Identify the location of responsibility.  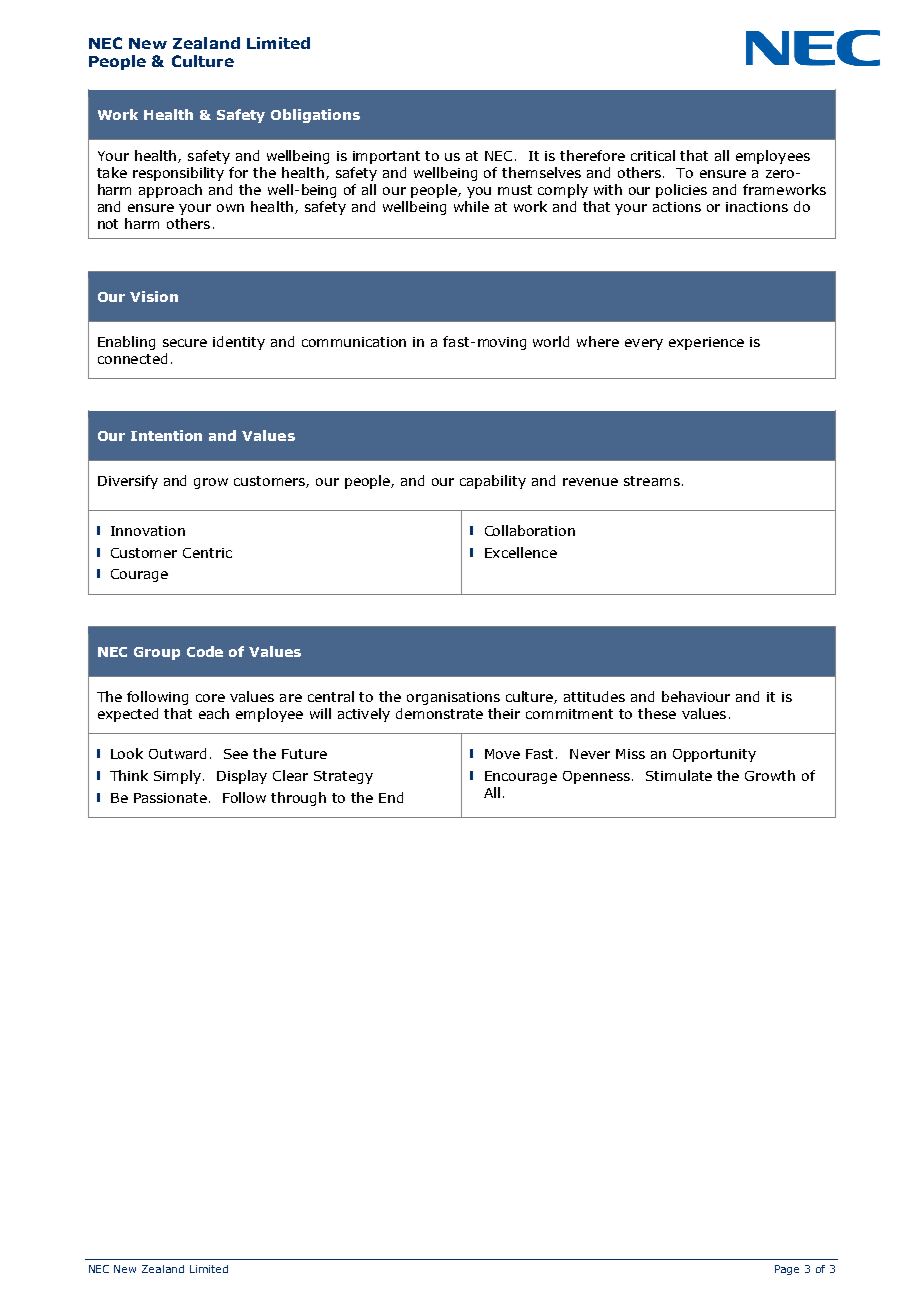
(178, 174).
